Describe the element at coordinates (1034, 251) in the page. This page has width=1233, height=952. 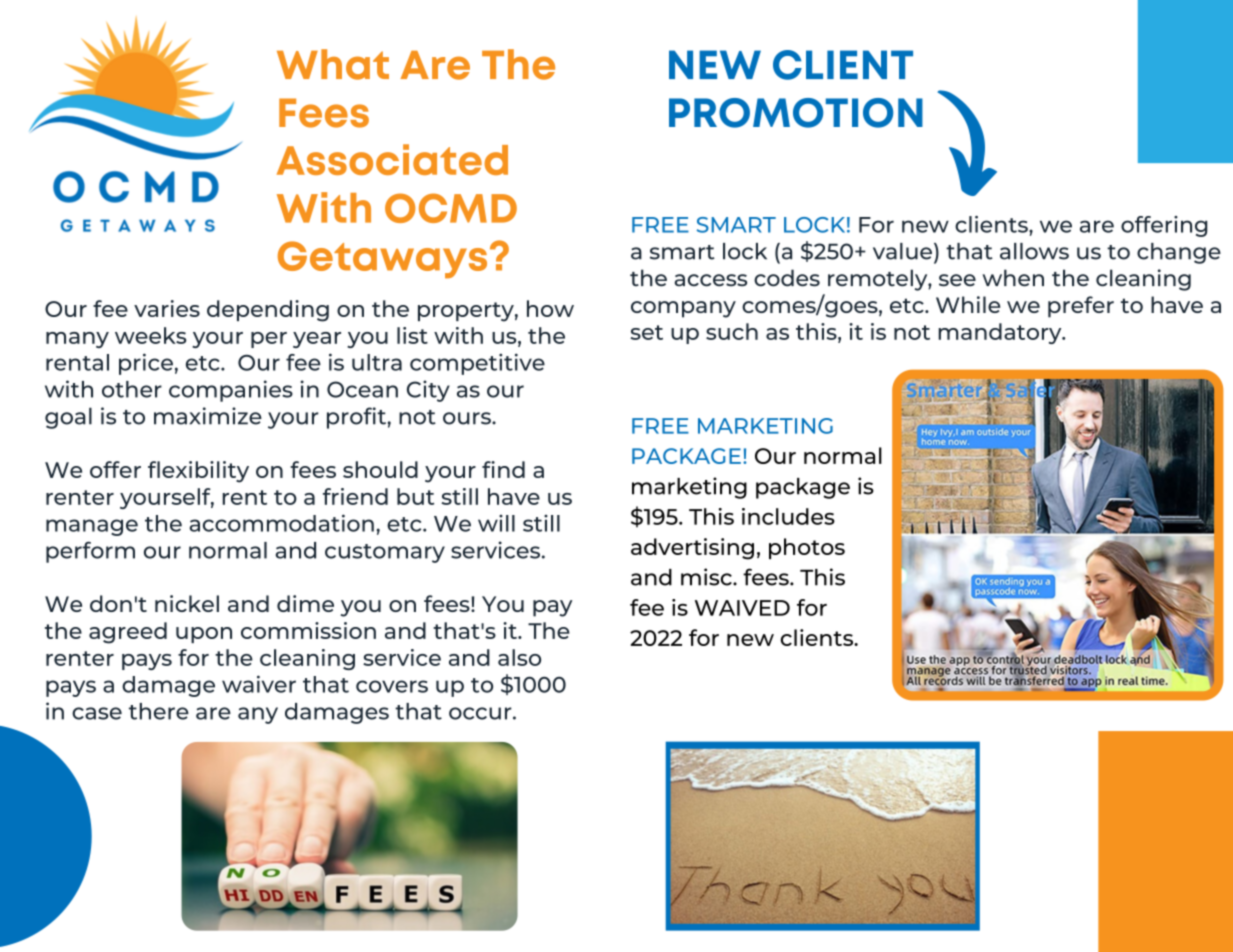
I see `allows` at that location.
